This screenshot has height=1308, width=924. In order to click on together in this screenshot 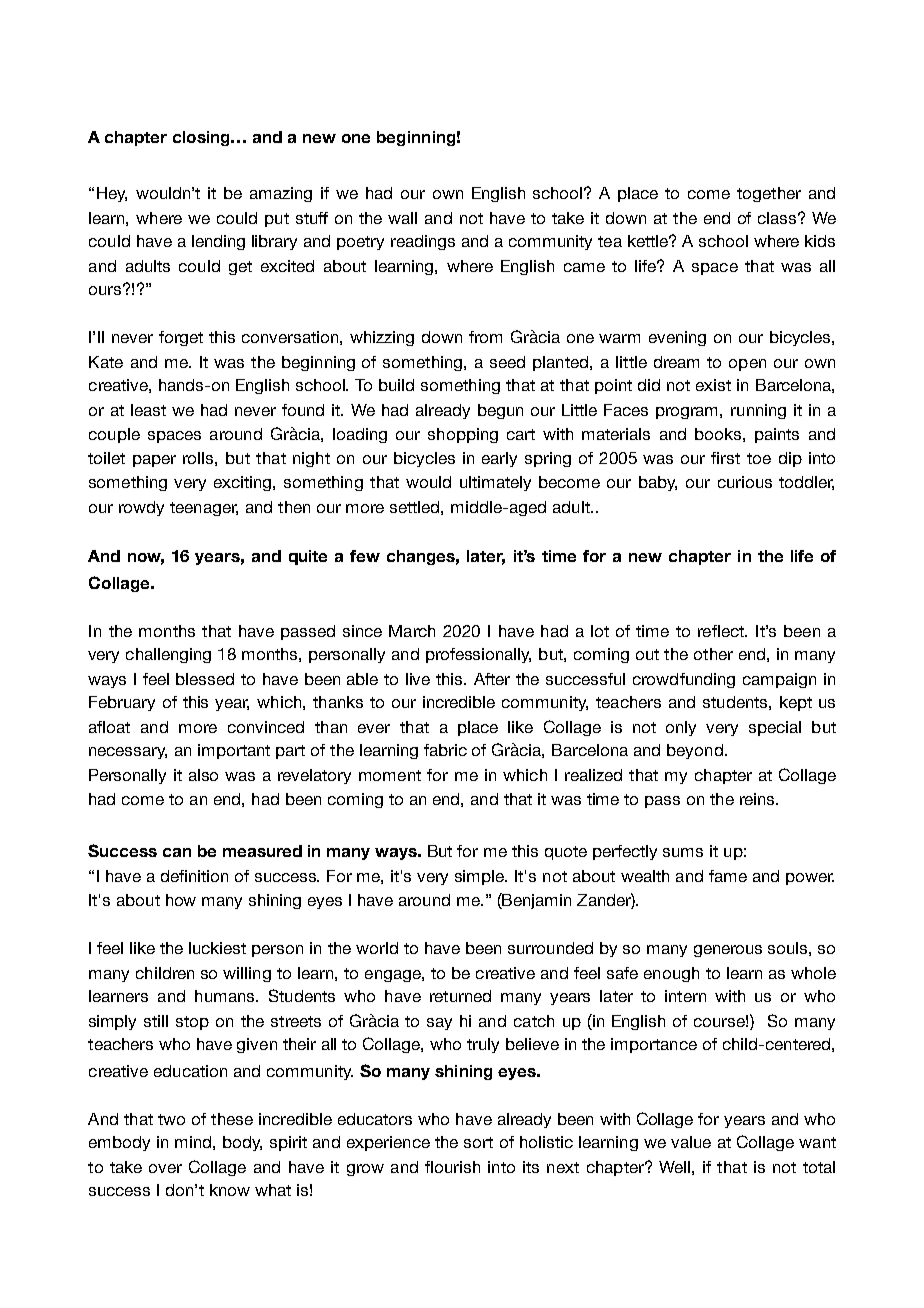, I will do `click(769, 194)`.
